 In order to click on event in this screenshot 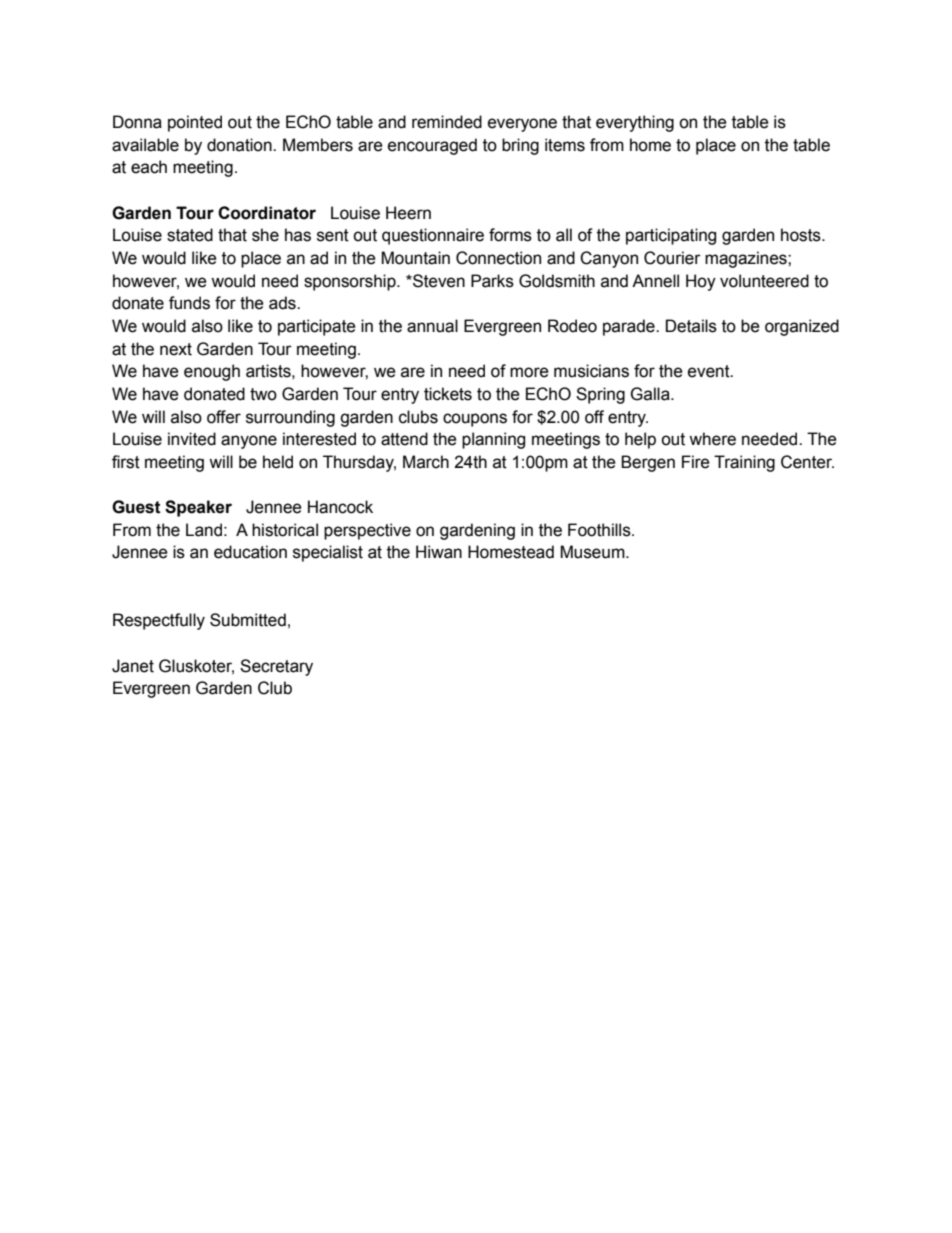, I will do `click(710, 371)`.
